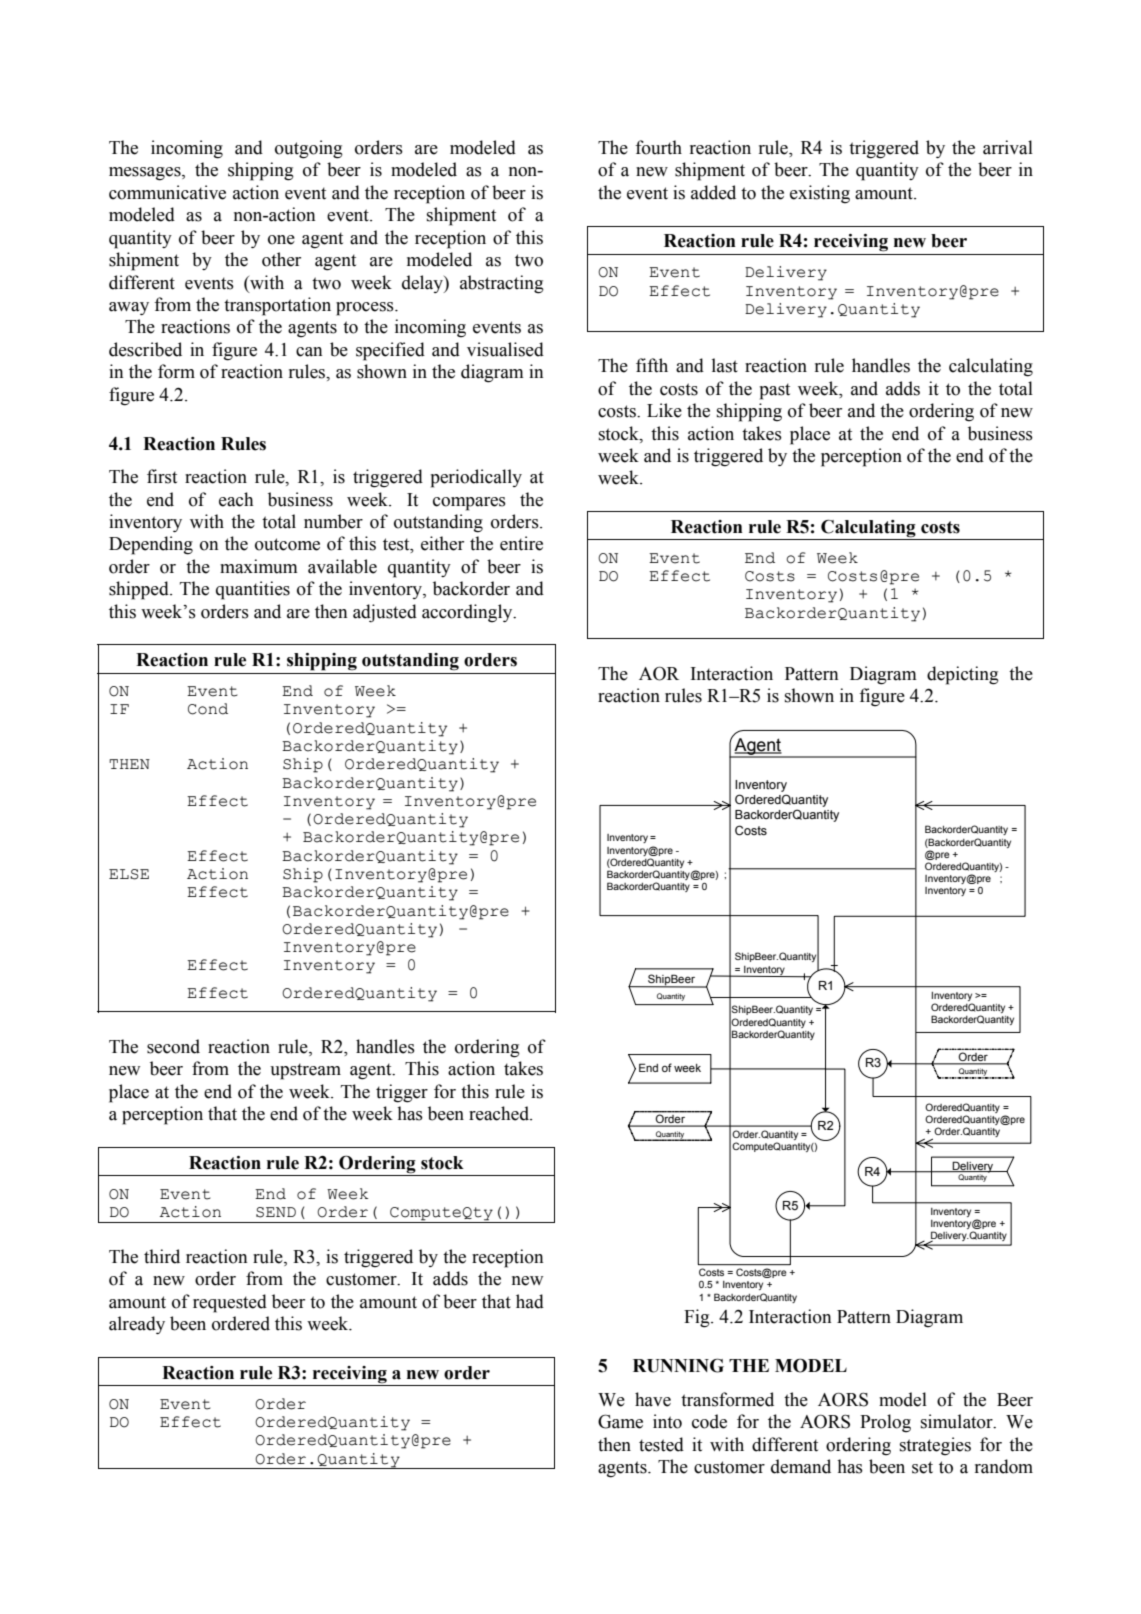 The image size is (1141, 1614). I want to click on RUNNING, so click(678, 1365).
